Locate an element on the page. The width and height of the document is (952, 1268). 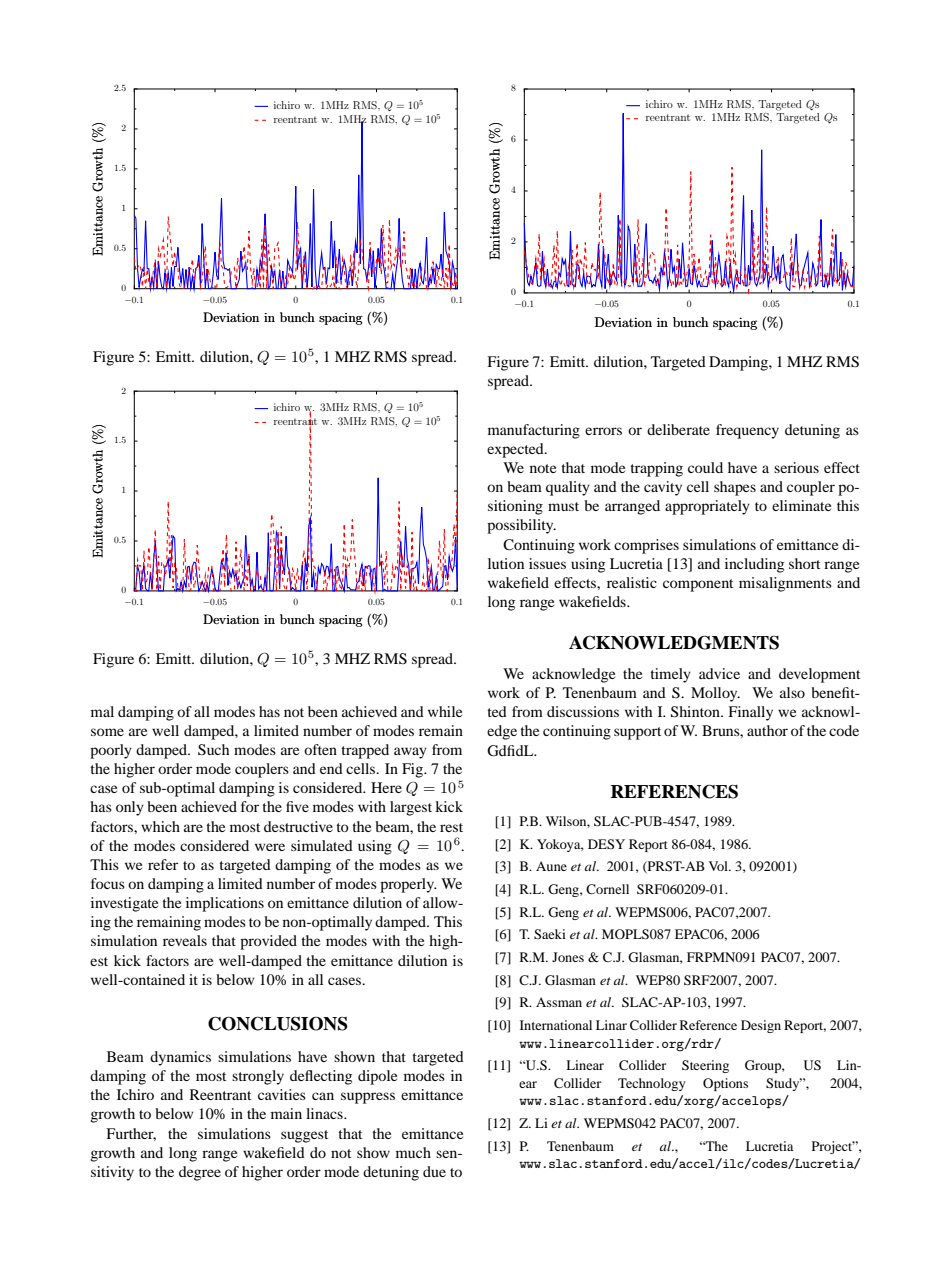
frequency is located at coordinates (747, 431).
